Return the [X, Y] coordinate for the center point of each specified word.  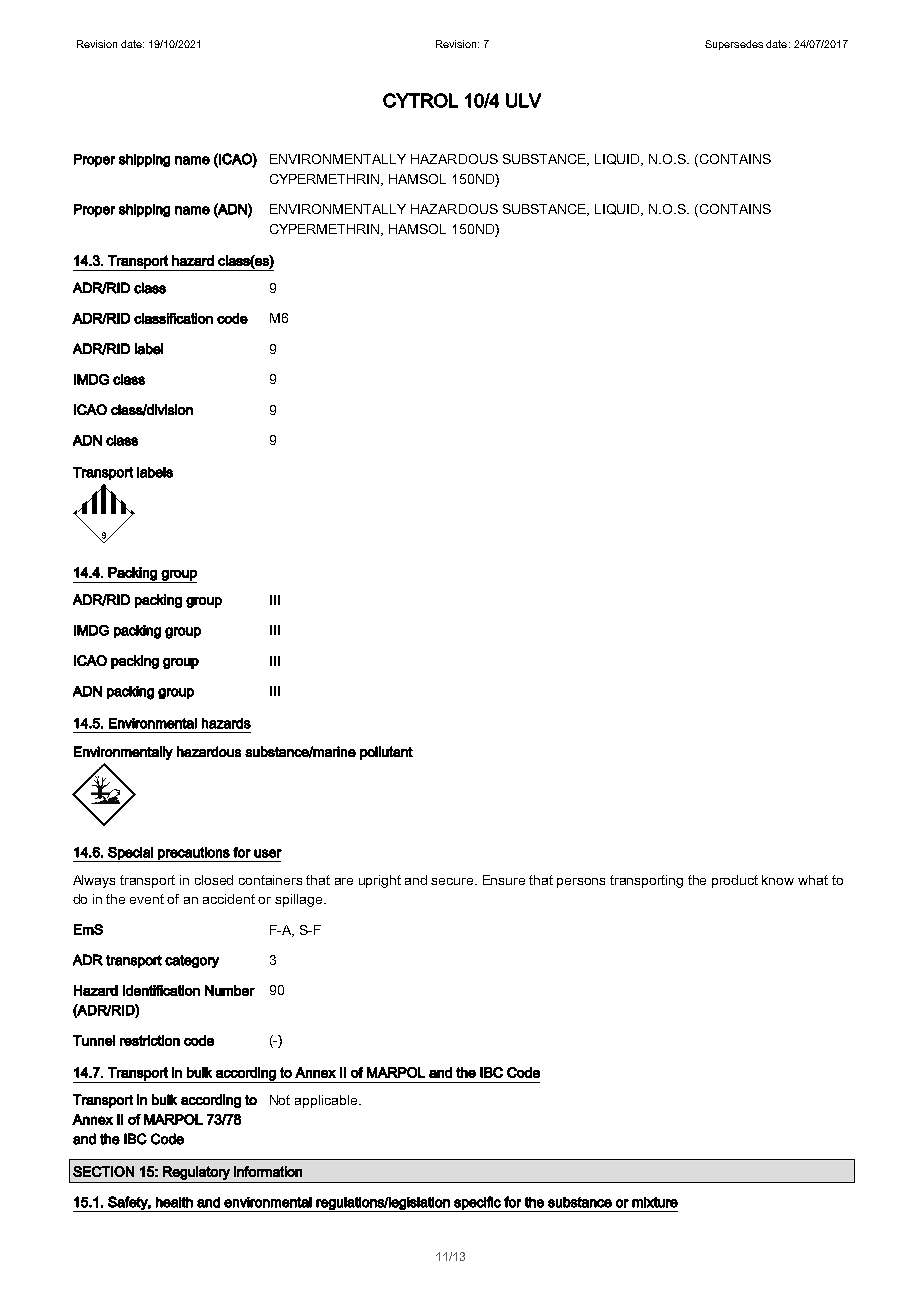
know [778, 880]
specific [477, 1204]
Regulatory [196, 1173]
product [735, 881]
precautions [194, 854]
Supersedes [734, 45]
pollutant [386, 753]
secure [453, 881]
